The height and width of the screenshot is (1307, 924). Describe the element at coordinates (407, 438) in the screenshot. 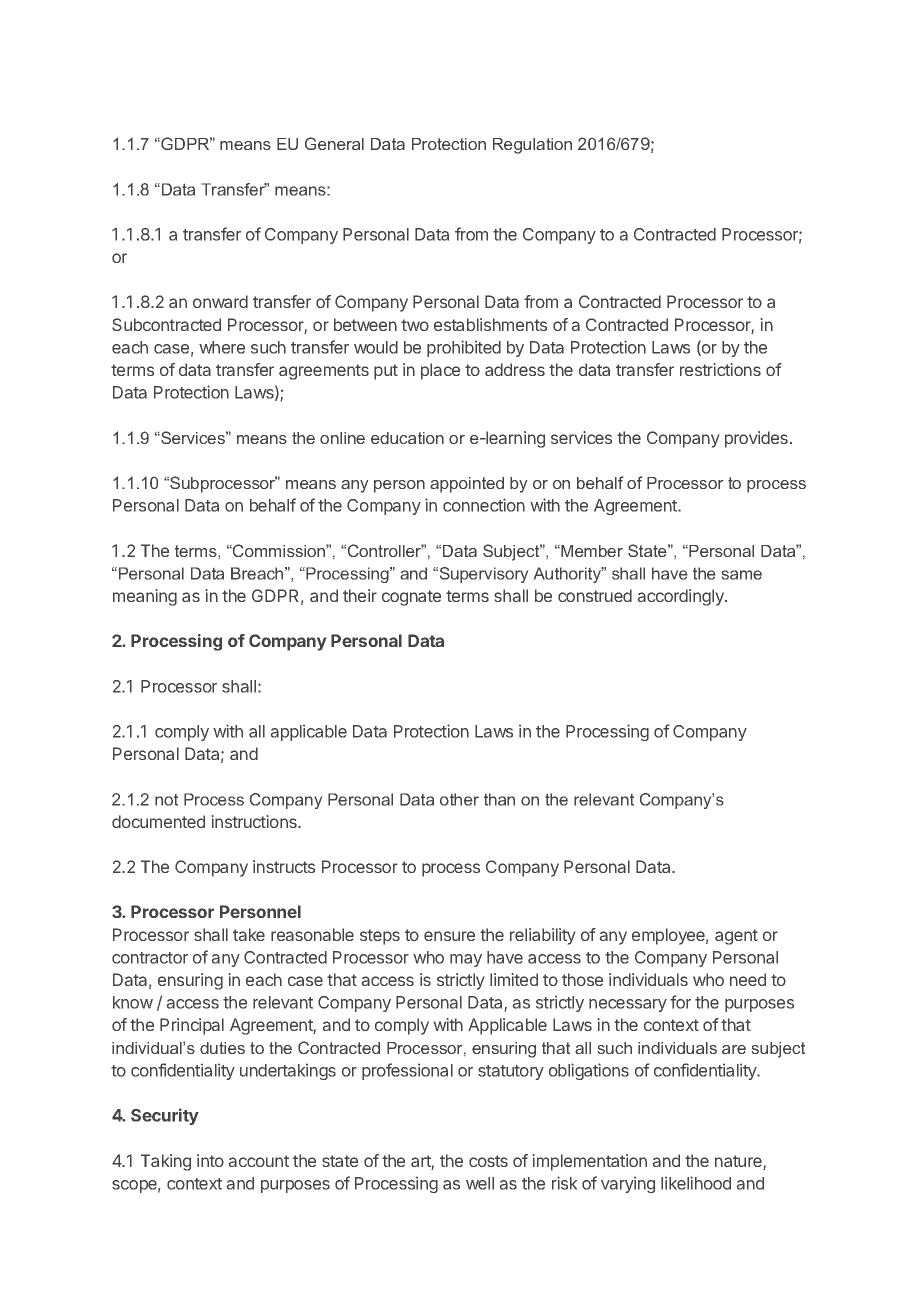

I see `education` at that location.
